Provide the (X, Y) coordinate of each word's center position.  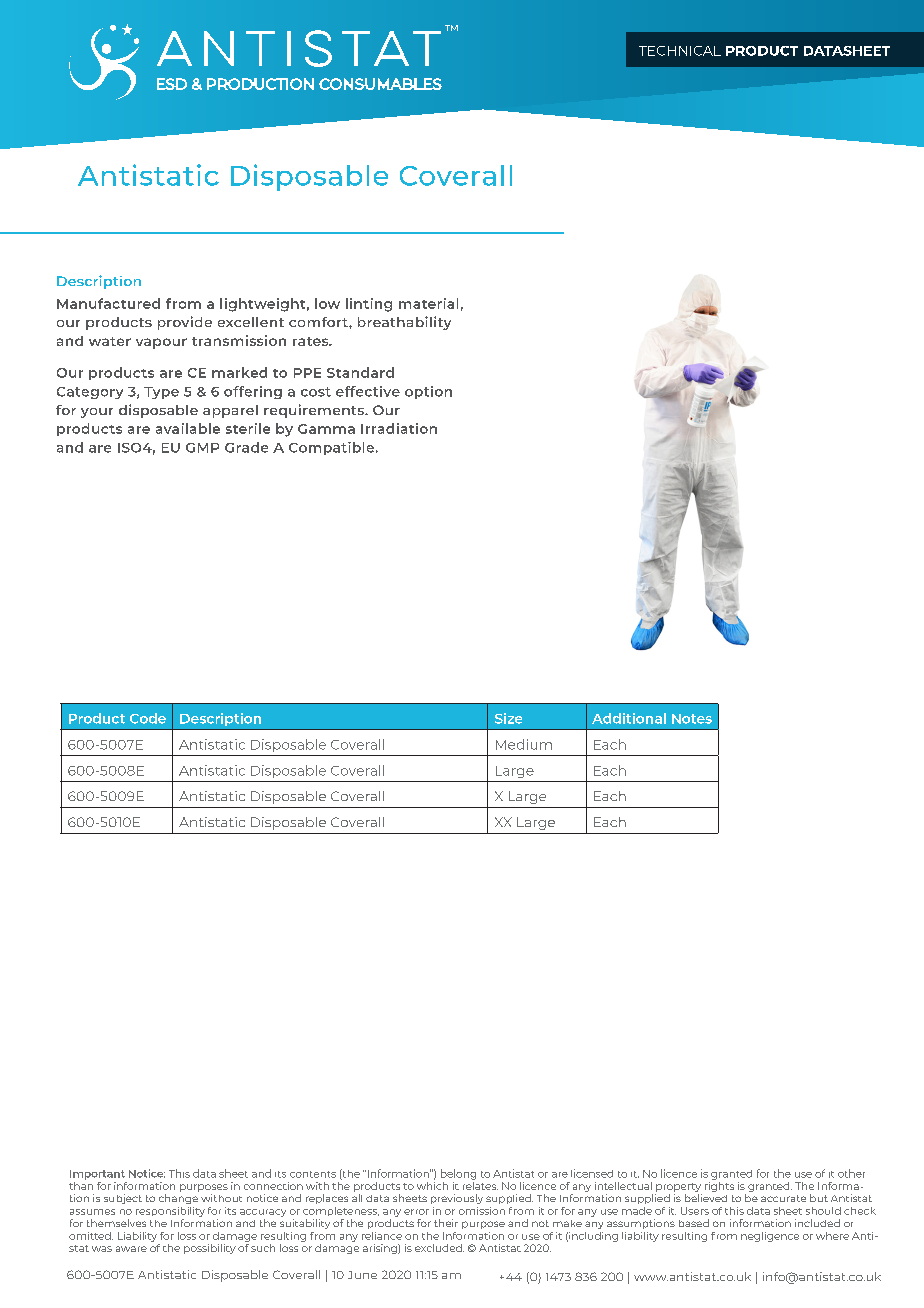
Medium (524, 744)
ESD (172, 84)
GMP (202, 448)
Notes (692, 719)
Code (148, 718)
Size (508, 718)
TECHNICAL (680, 51)
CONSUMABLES (380, 84)
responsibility (170, 1212)
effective (368, 391)
